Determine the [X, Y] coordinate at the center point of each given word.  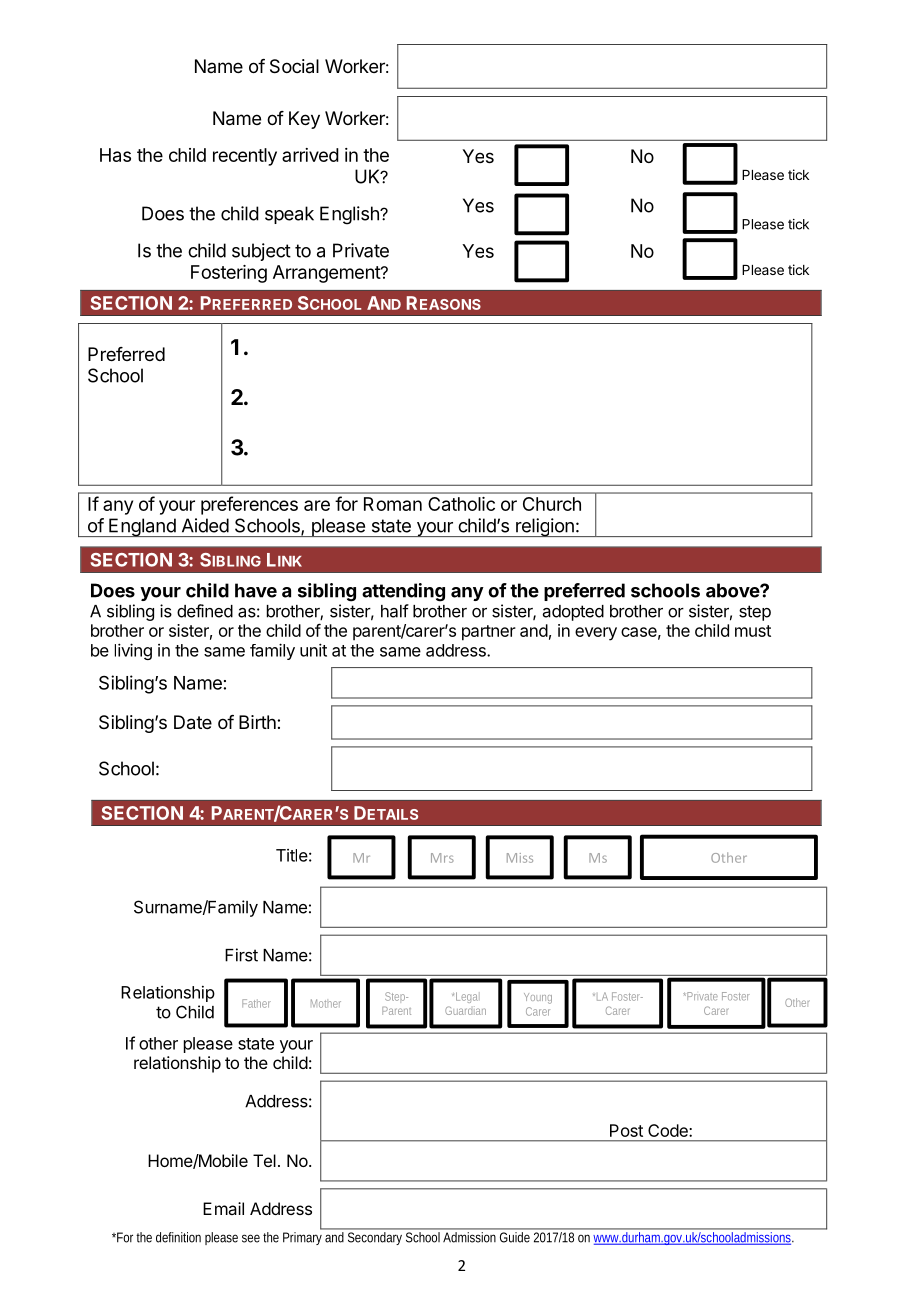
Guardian [465, 1010]
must [753, 631]
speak [289, 215]
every [596, 634]
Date [193, 722]
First [241, 955]
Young [538, 998]
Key [304, 120]
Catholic [461, 504]
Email [223, 1208]
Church [552, 504]
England [142, 527]
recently [245, 157]
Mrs [442, 858]
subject [261, 252]
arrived [310, 155]
